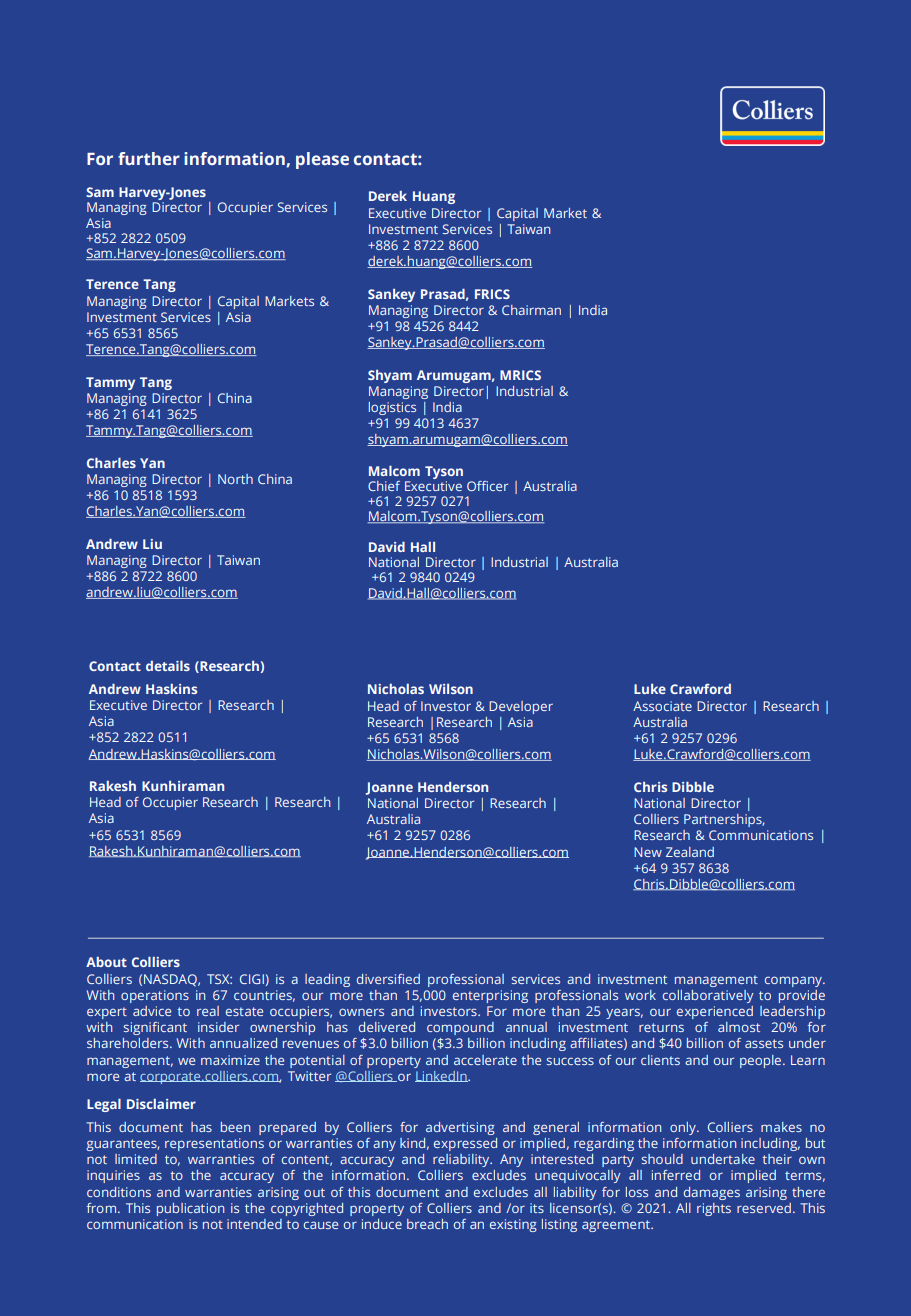  Describe the element at coordinates (490, 996) in the image. I see `enterprising` at that location.
